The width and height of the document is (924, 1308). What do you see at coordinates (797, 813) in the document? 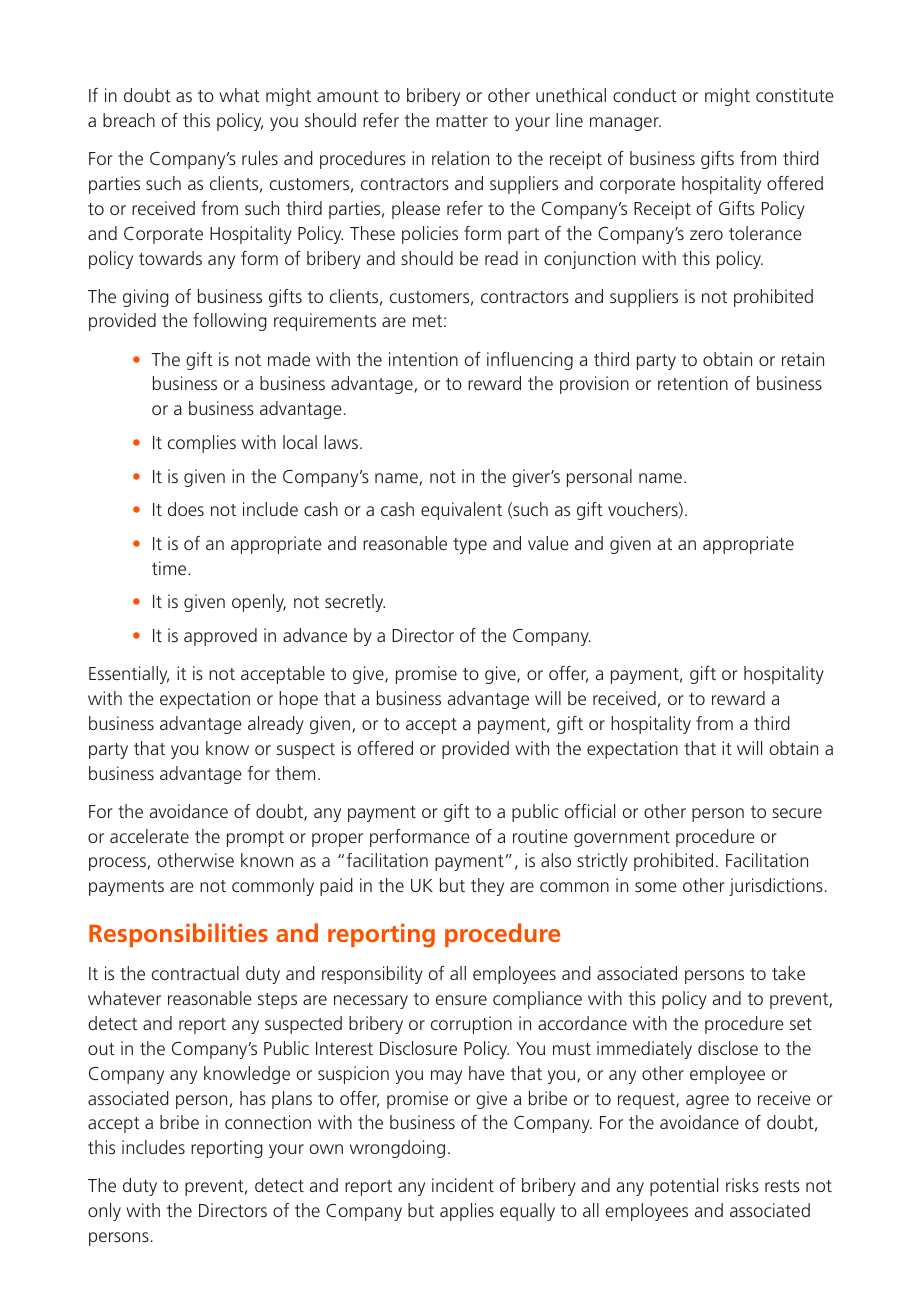
I see `secure` at bounding box center [797, 813].
